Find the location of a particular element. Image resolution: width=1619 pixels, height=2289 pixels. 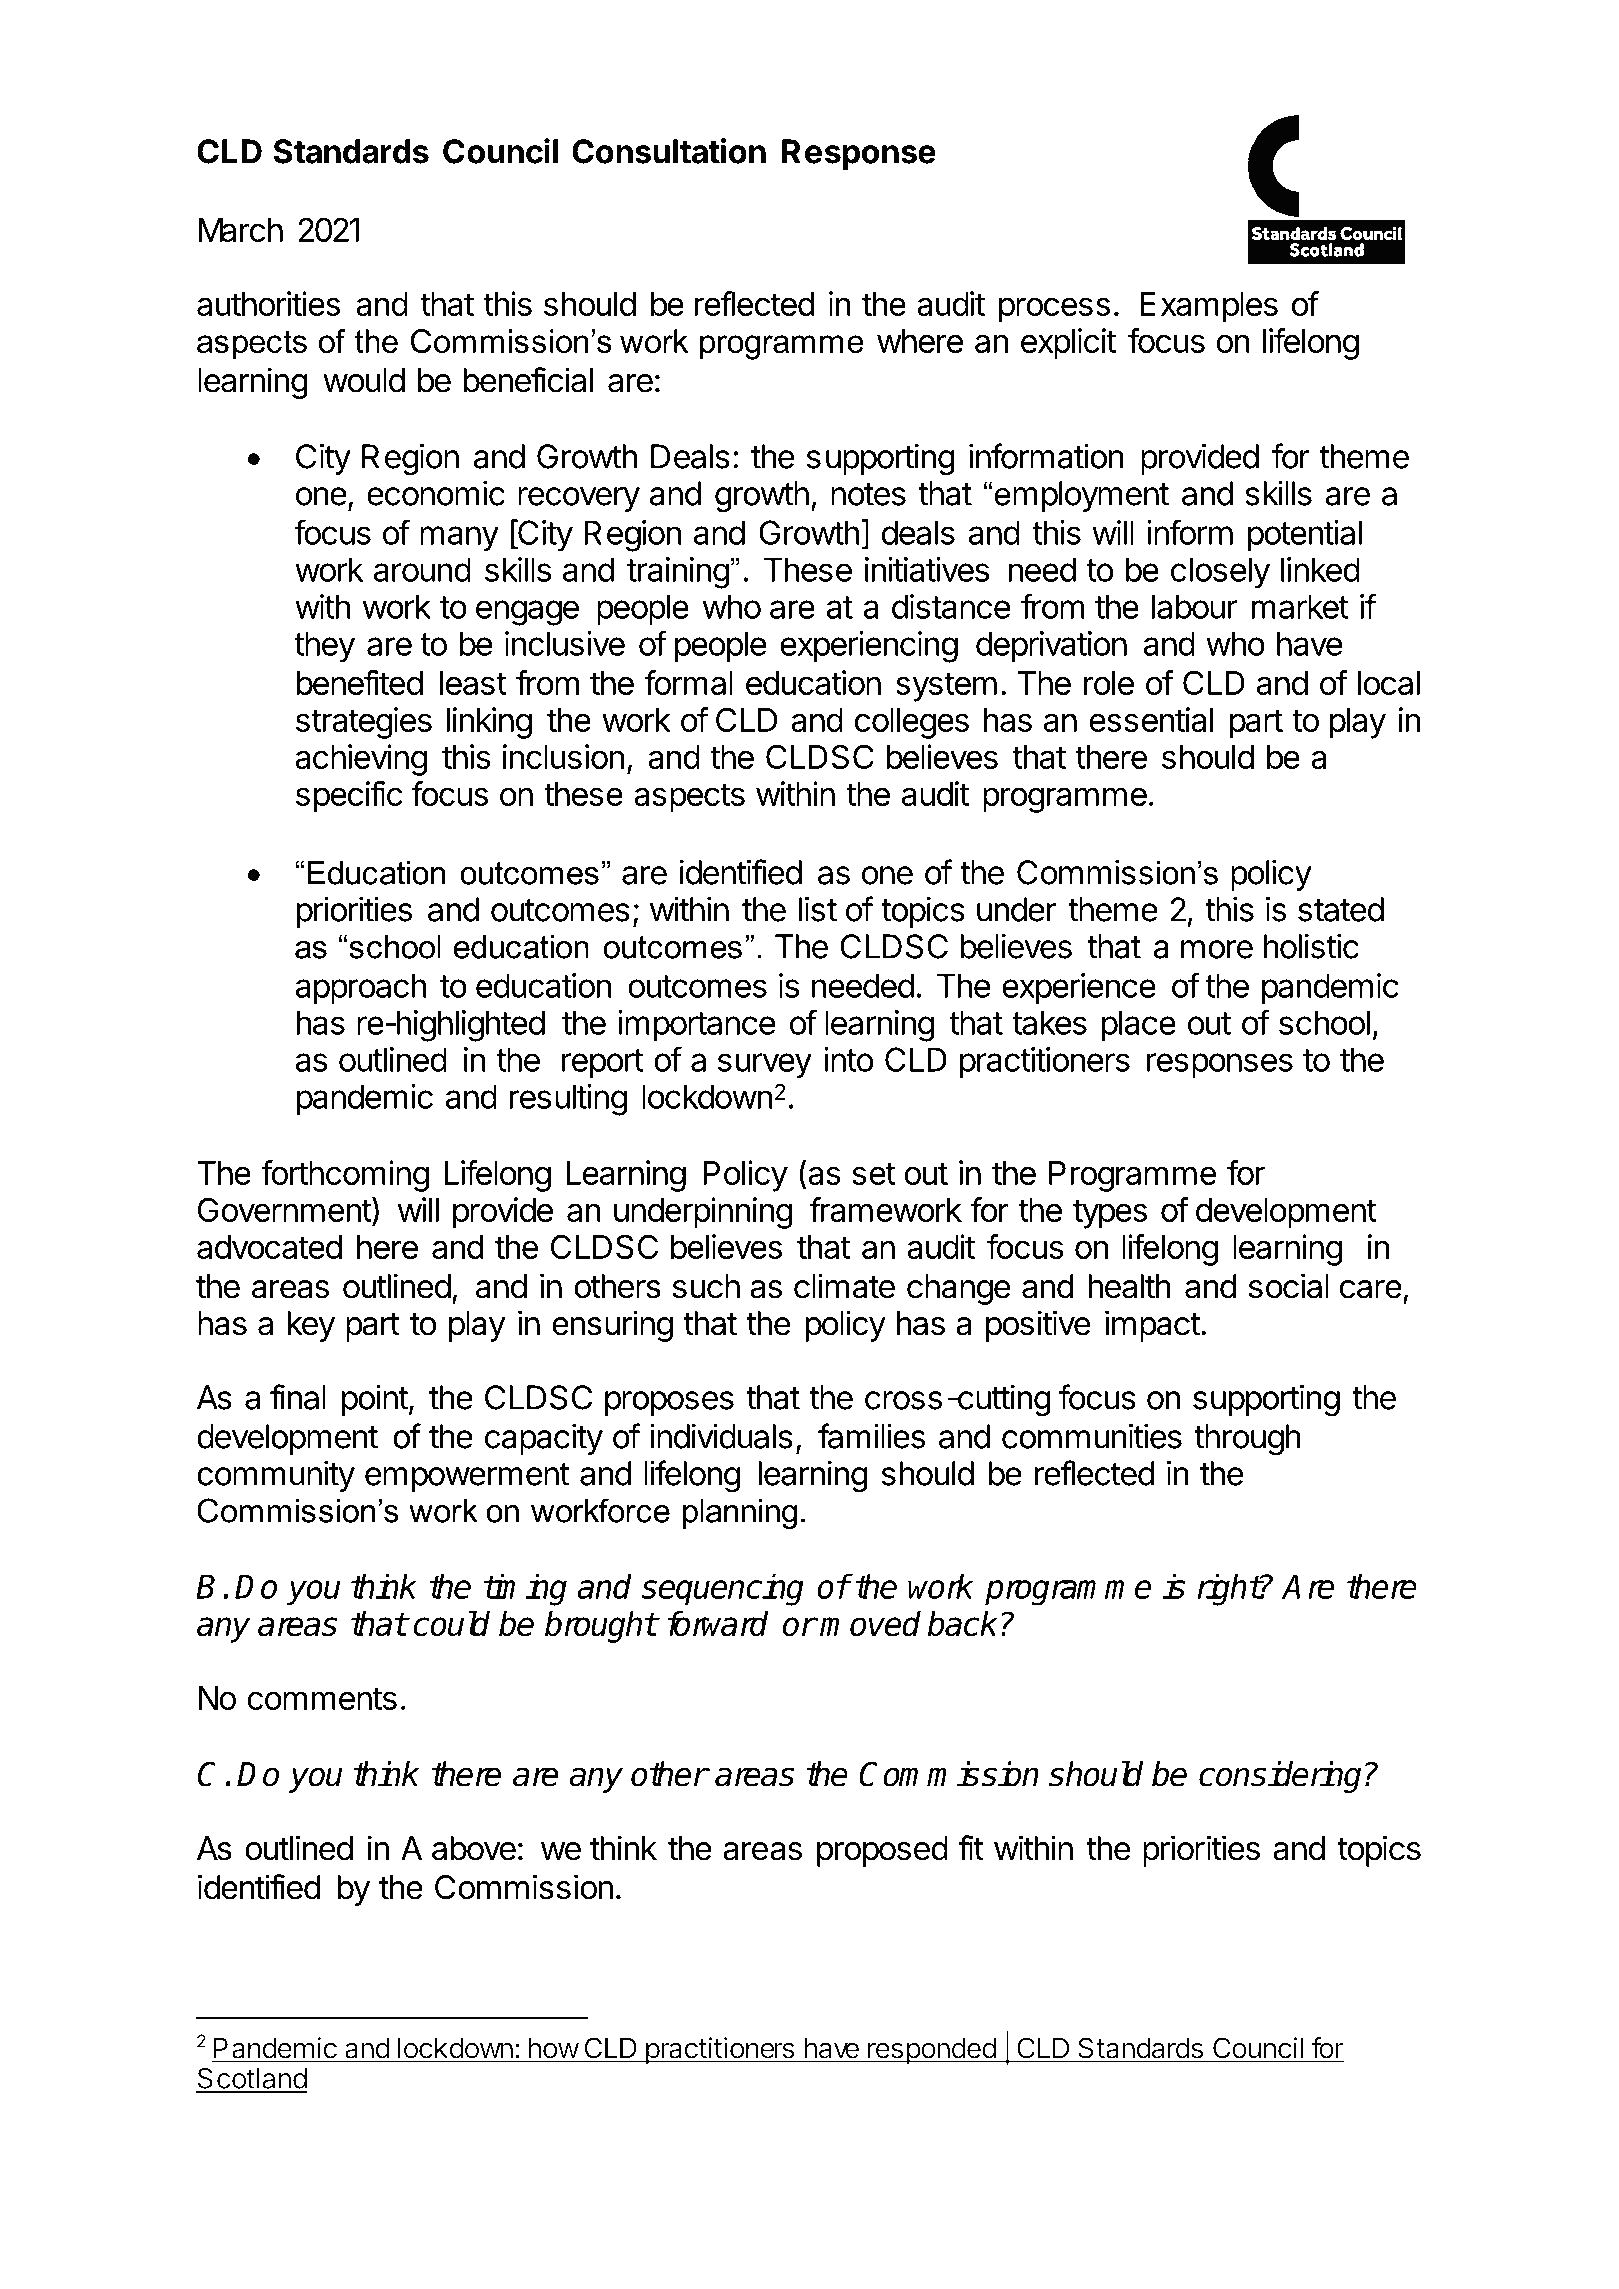

Scotland is located at coordinates (251, 2079).
